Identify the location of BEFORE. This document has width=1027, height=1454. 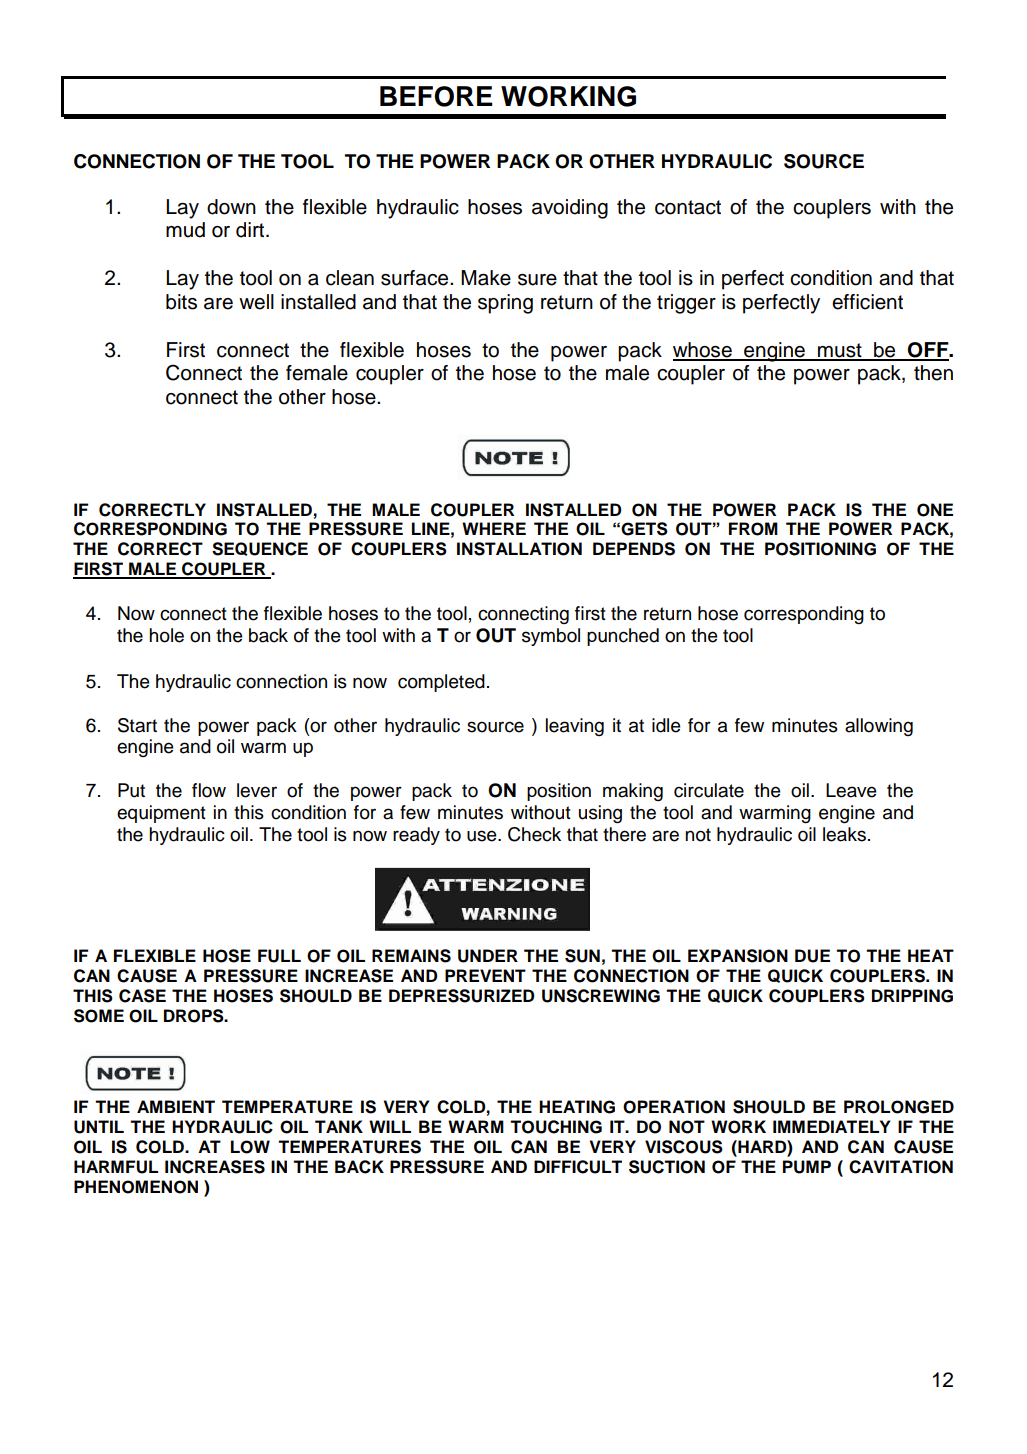
(436, 96).
